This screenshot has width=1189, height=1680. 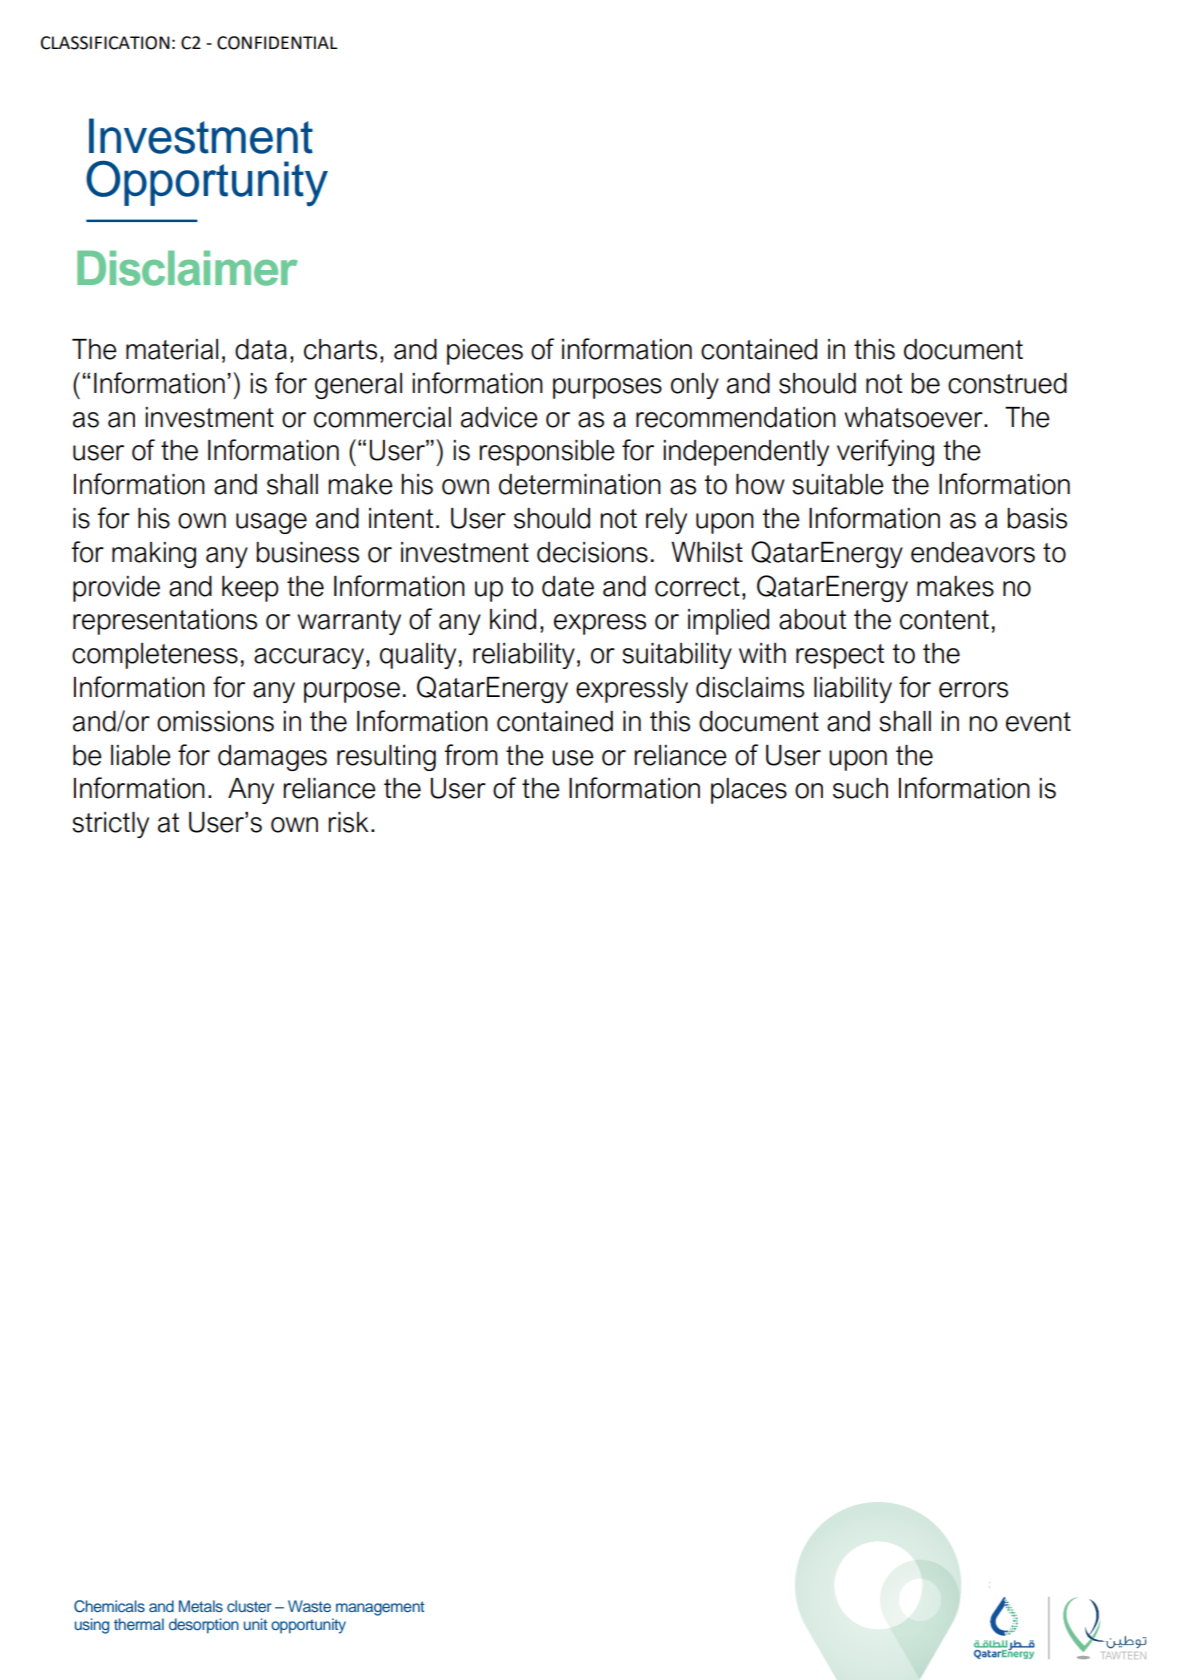 I want to click on from, so click(x=471, y=755).
